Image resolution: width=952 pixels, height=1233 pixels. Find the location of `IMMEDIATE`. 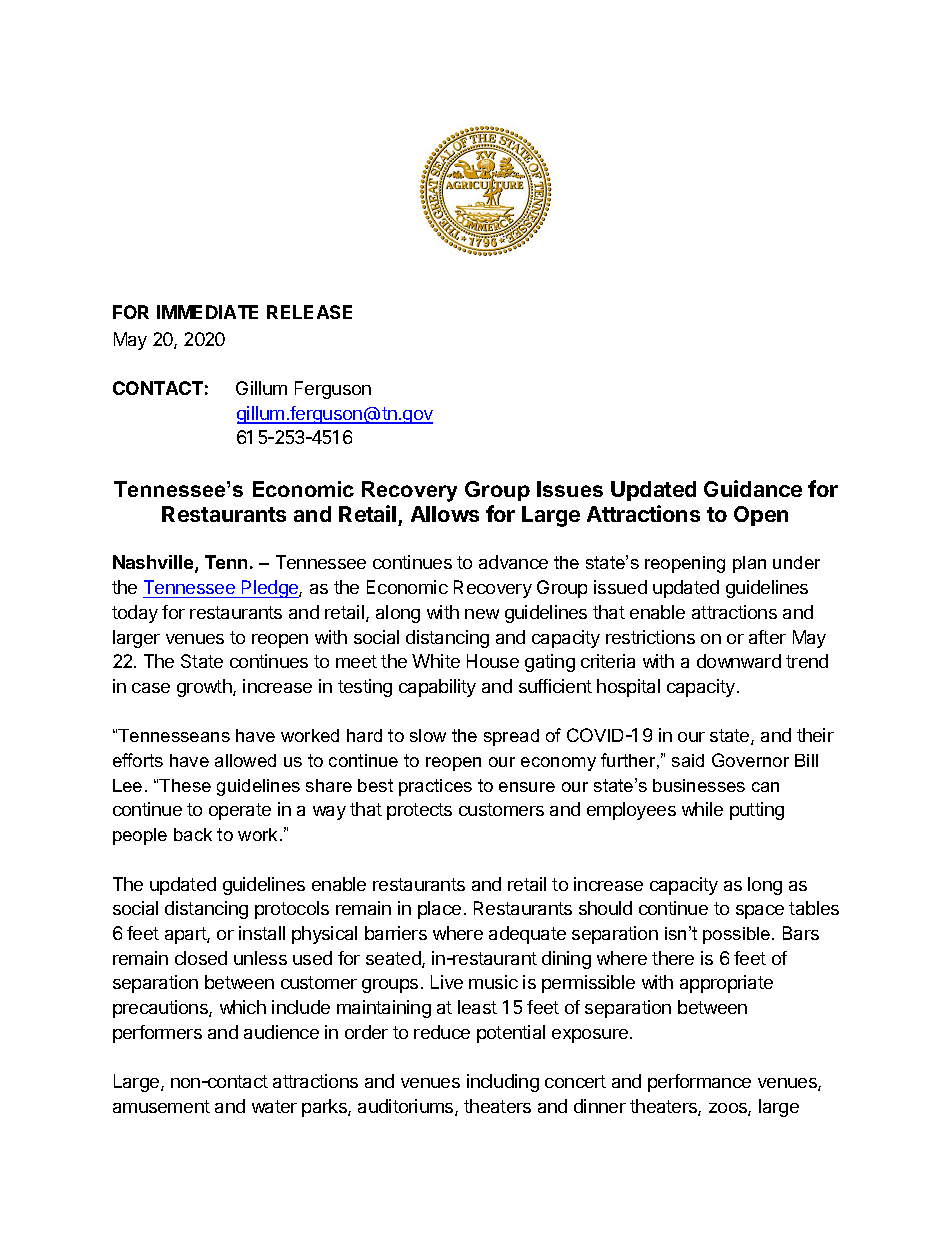

IMMEDIATE is located at coordinates (207, 312).
